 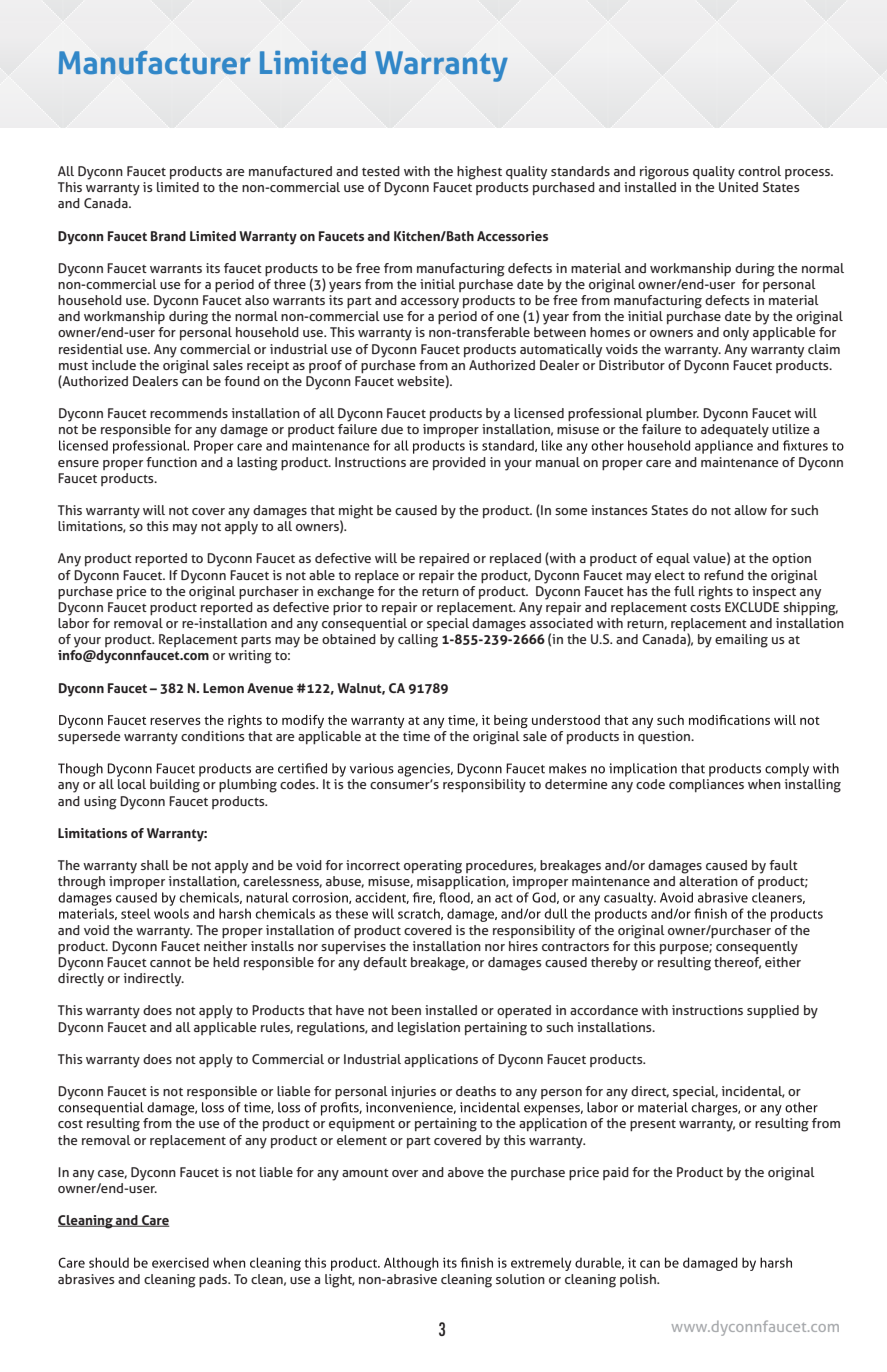 What do you see at coordinates (639, 1280) in the screenshot?
I see `polish` at bounding box center [639, 1280].
